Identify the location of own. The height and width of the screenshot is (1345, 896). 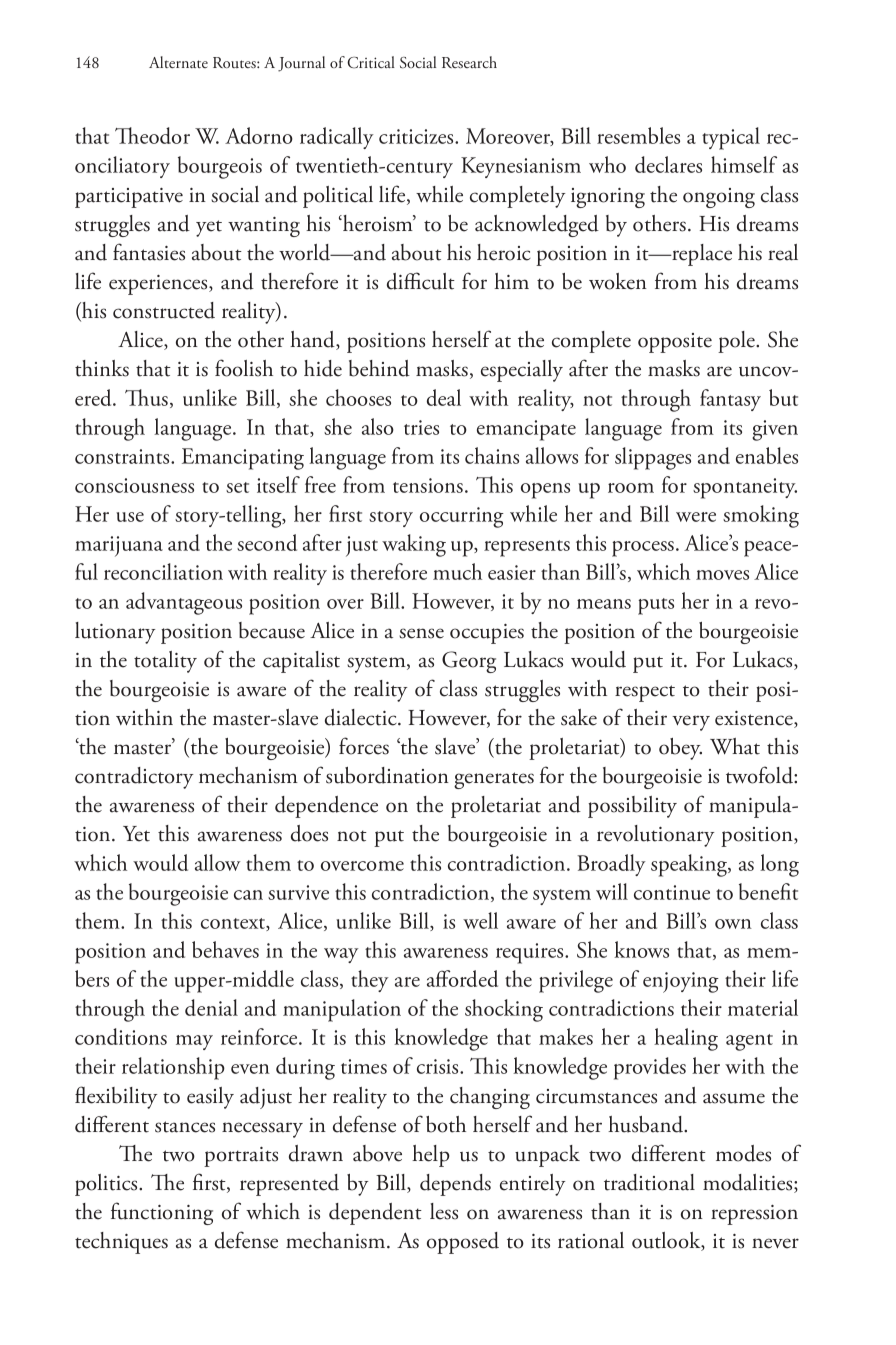
(733, 924).
